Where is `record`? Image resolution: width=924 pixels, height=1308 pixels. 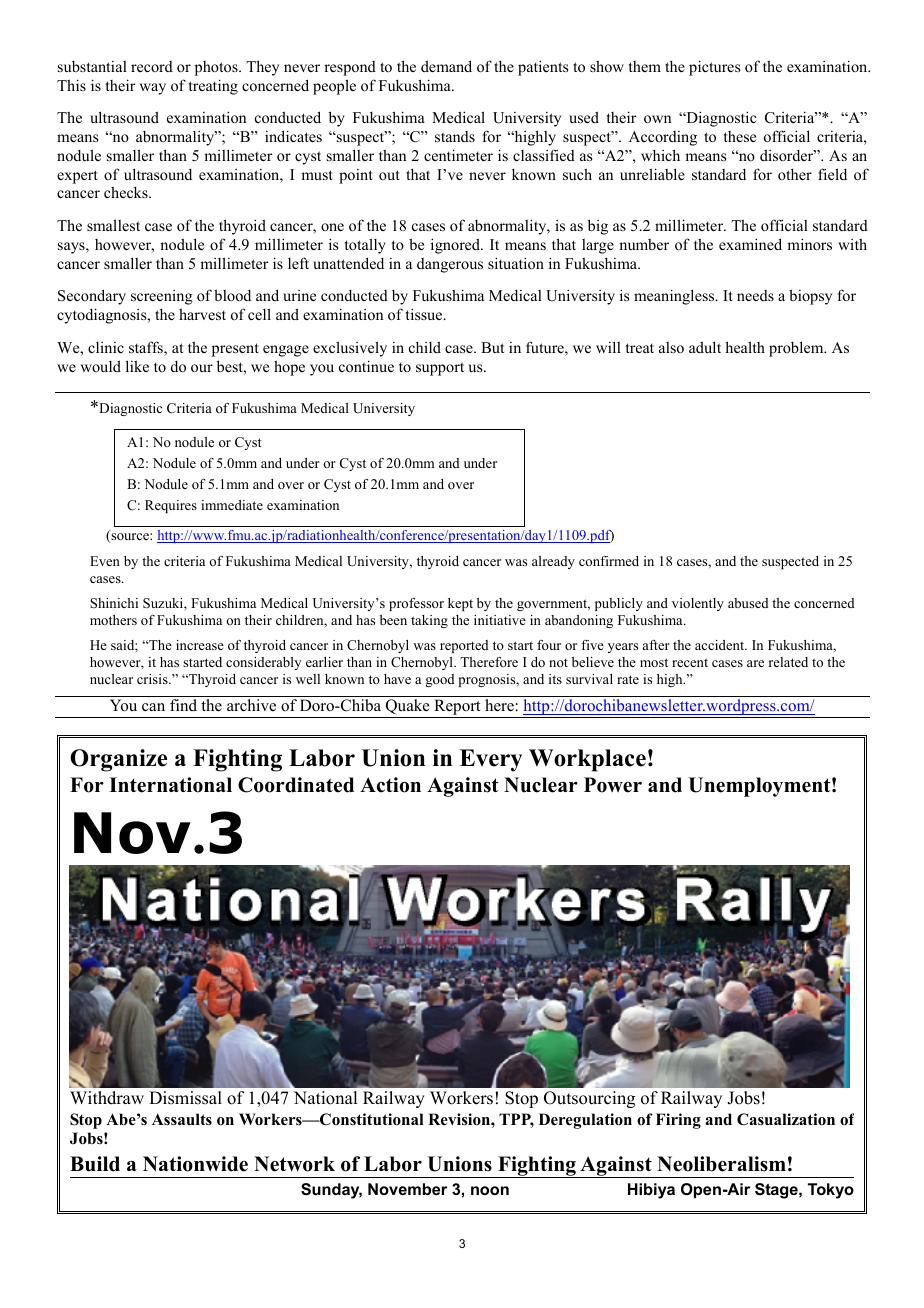
record is located at coordinates (152, 66).
